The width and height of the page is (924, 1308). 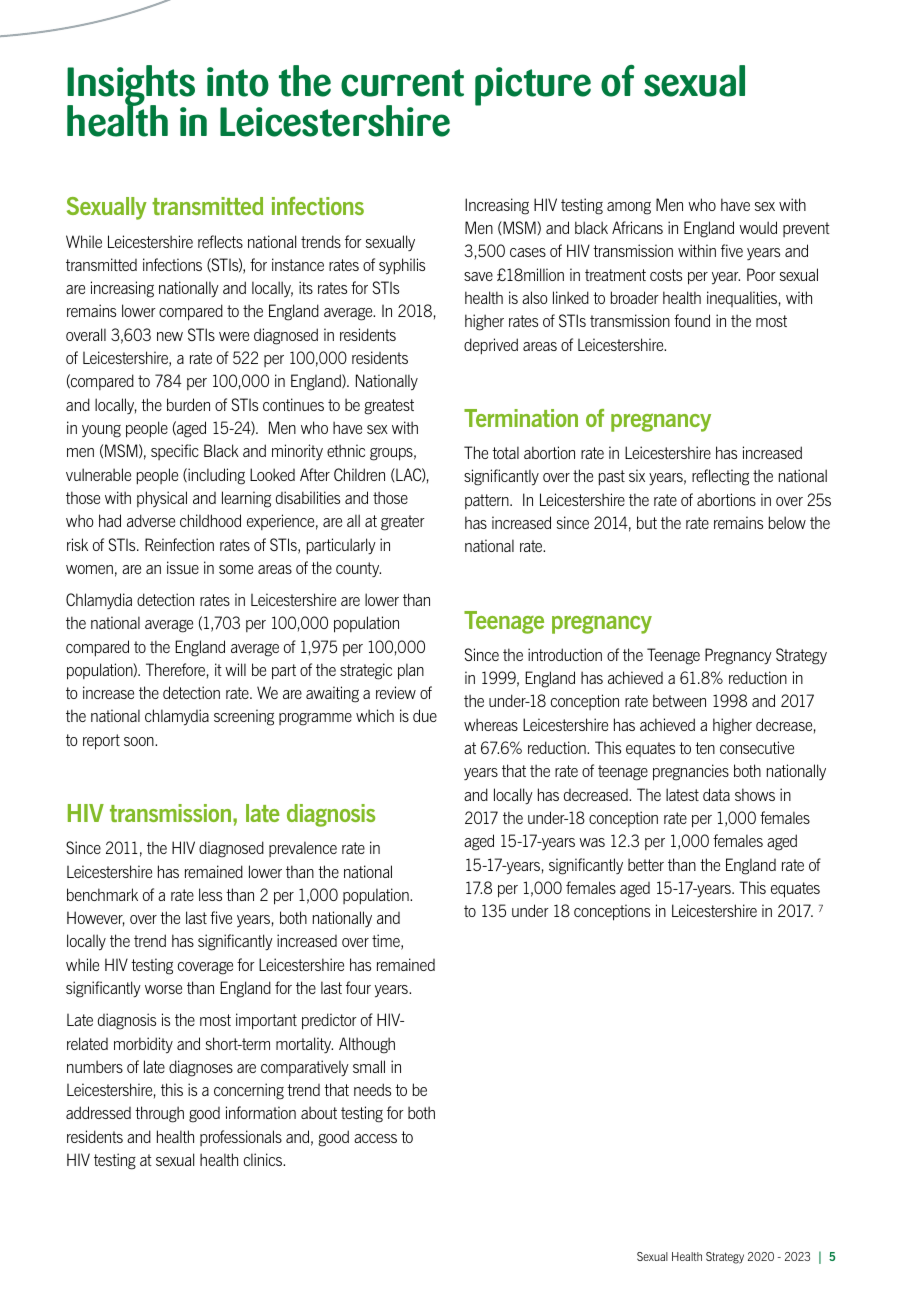 What do you see at coordinates (720, 477) in the page?
I see `reflecting` at bounding box center [720, 477].
